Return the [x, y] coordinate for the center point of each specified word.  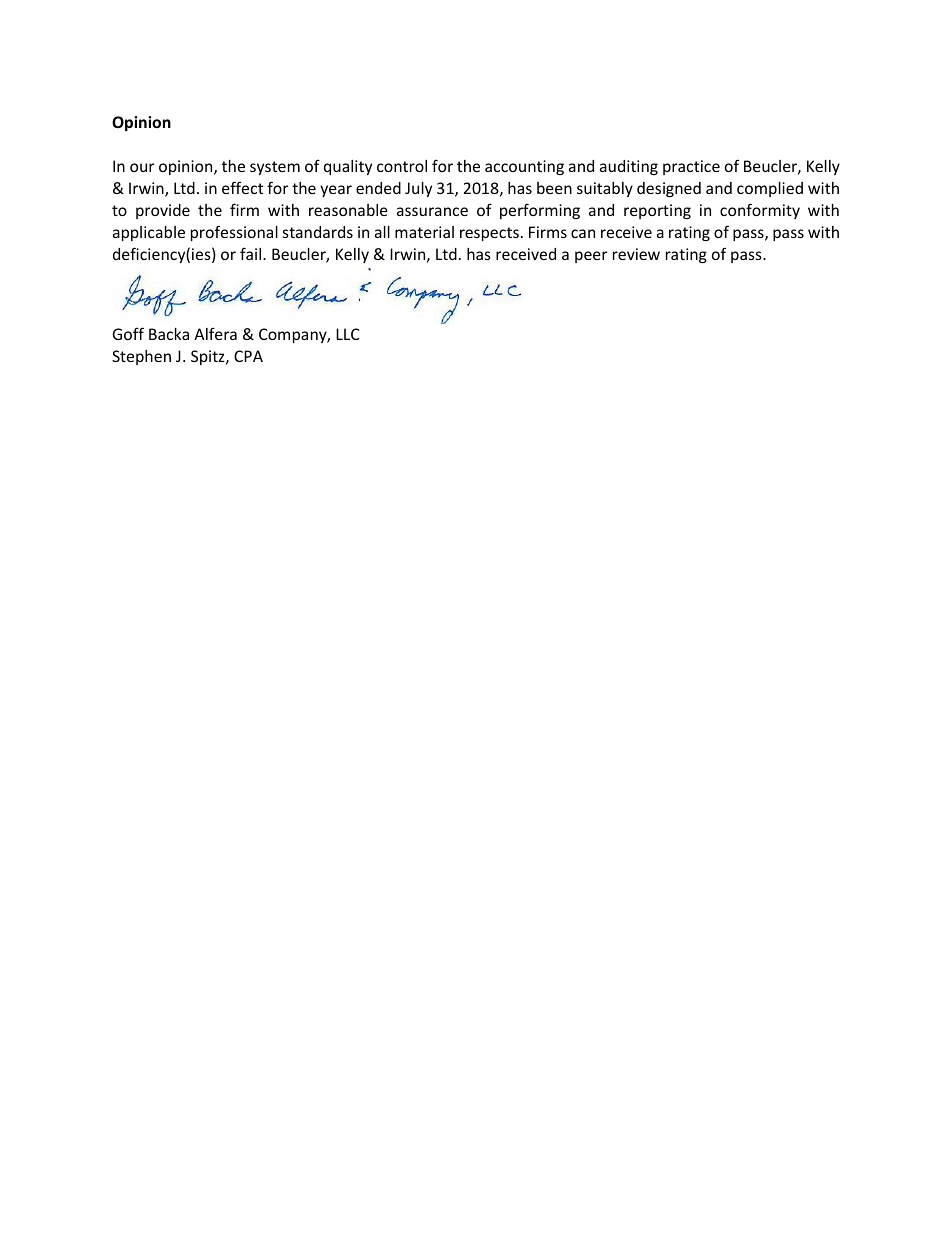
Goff [128, 333]
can [583, 233]
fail [252, 253]
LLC [348, 334]
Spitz [209, 357]
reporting [657, 211]
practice [691, 167]
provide [163, 211]
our [142, 167]
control [402, 166]
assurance [432, 211]
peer [591, 257]
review [636, 254]
